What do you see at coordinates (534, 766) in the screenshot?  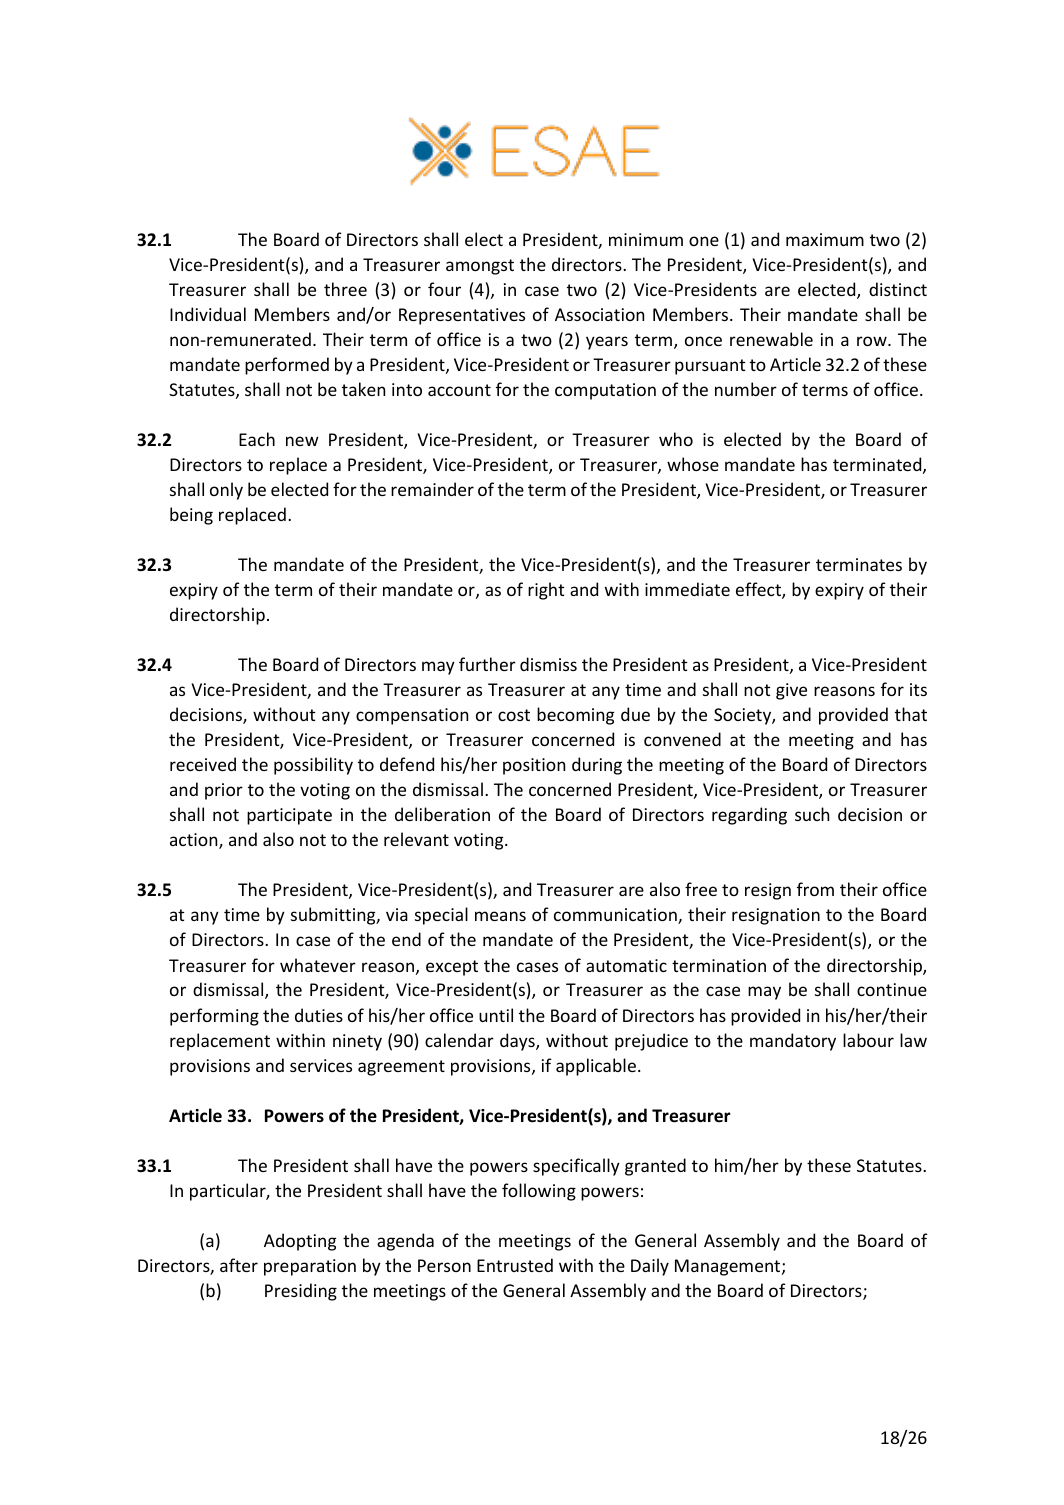 I see `position` at bounding box center [534, 766].
